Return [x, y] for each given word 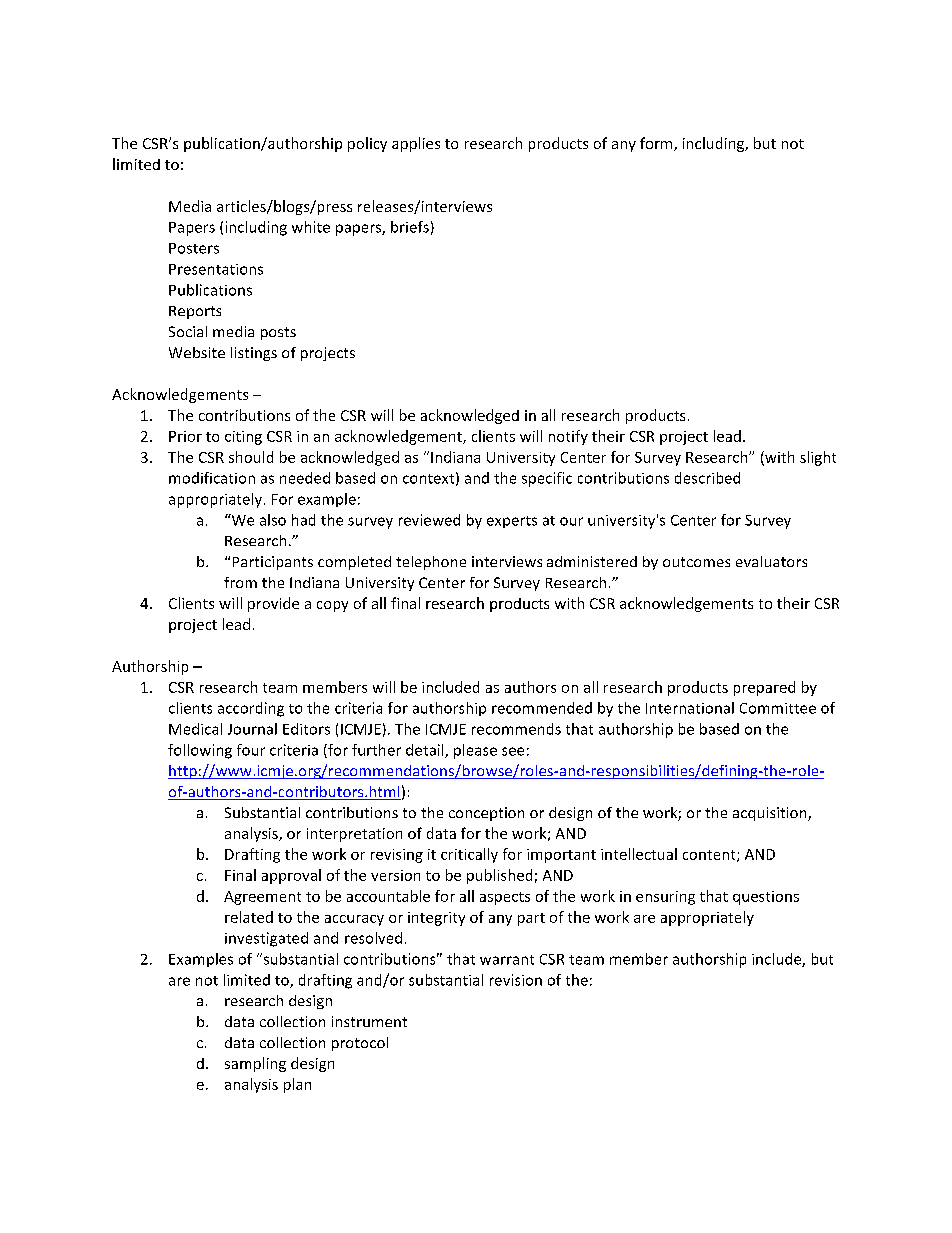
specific [547, 479]
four [251, 750]
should [251, 457]
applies [416, 144]
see [513, 751]
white [311, 227]
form [657, 144]
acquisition [771, 814]
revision [516, 980]
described [707, 478]
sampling [255, 1064]
